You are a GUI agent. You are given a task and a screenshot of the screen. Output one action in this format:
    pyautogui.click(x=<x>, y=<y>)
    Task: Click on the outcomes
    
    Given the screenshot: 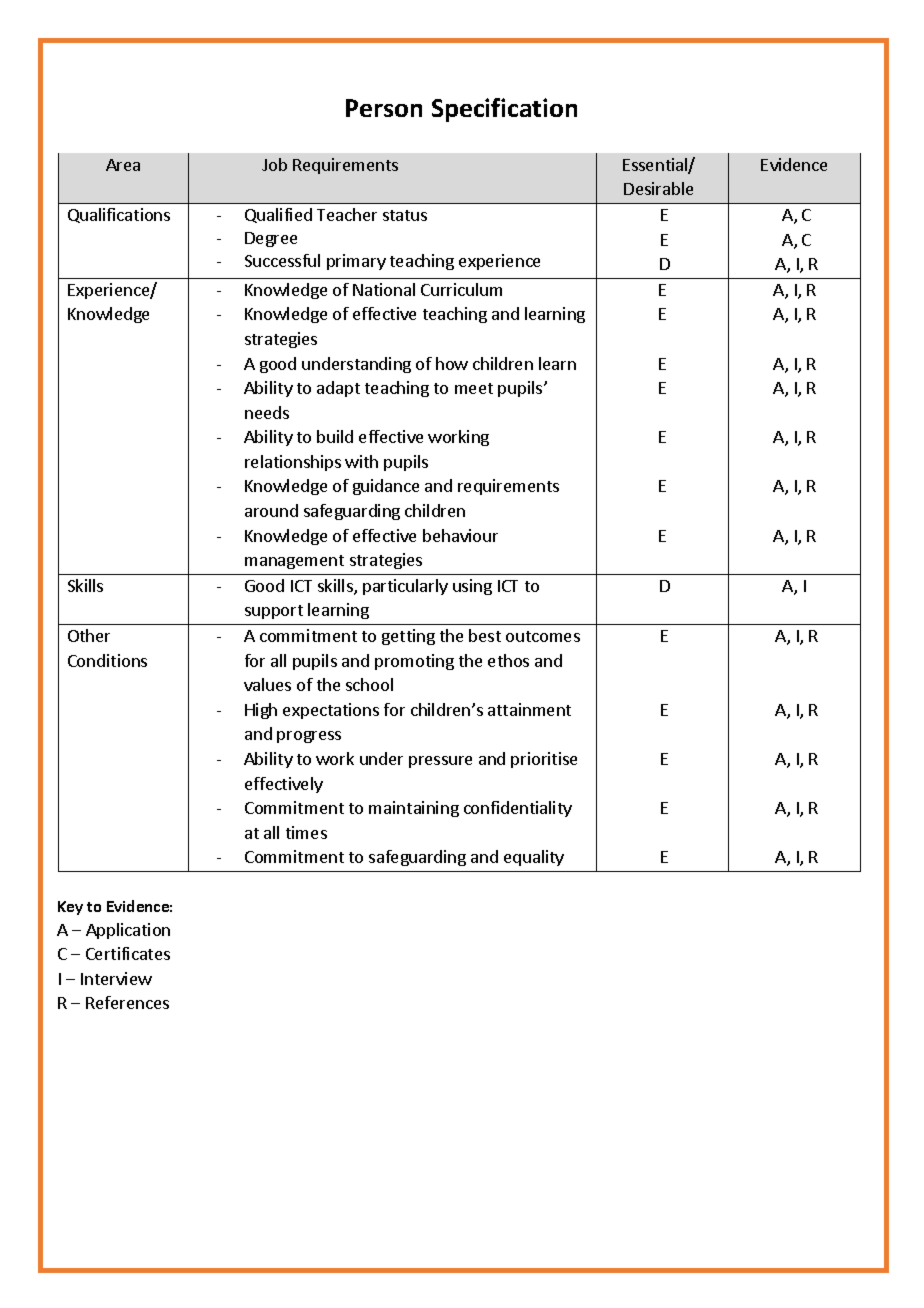 What is the action you would take?
    pyautogui.click(x=543, y=636)
